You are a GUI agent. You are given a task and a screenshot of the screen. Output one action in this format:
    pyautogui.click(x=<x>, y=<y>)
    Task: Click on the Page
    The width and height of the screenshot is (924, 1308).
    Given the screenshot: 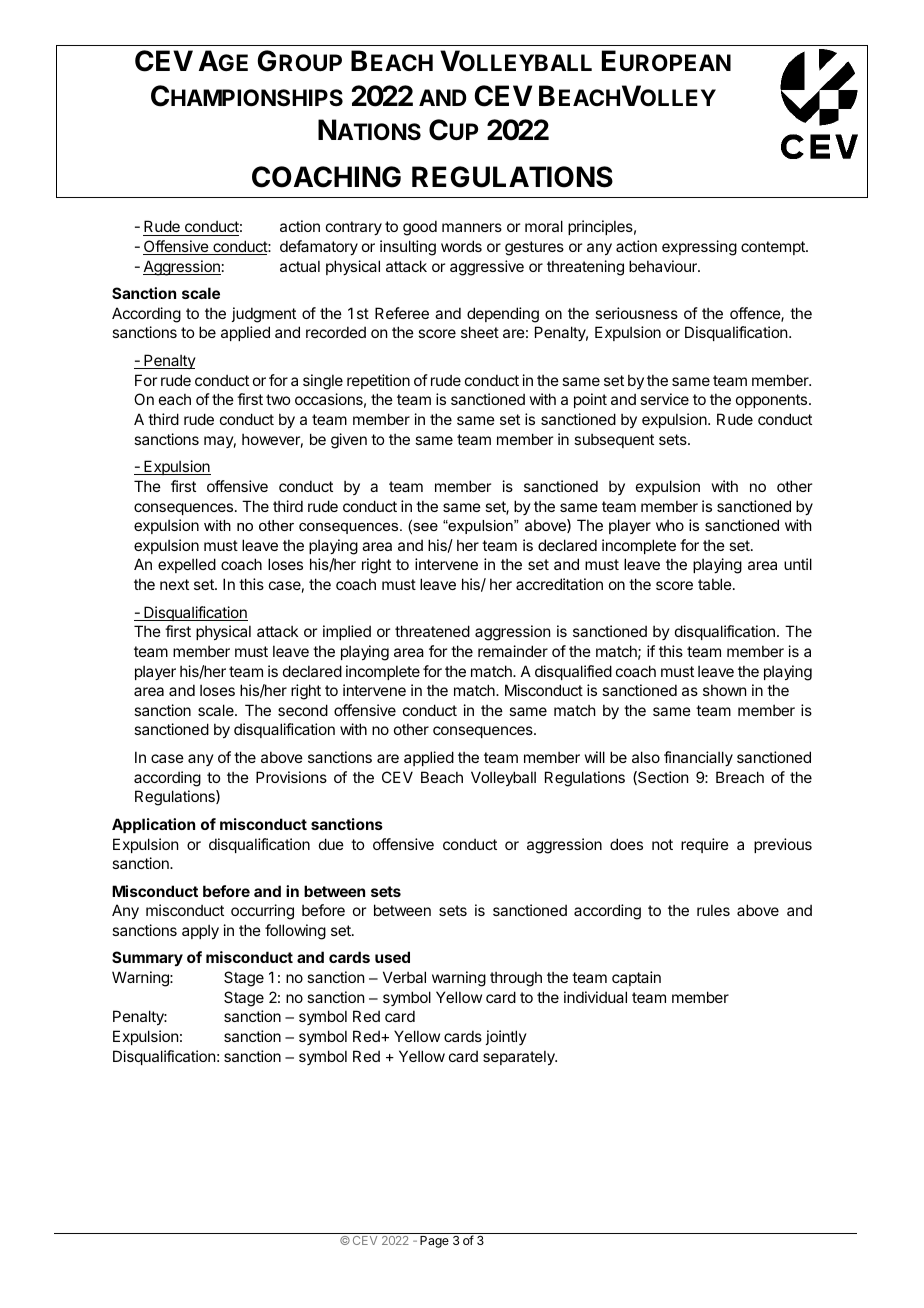 What is the action you would take?
    pyautogui.click(x=434, y=1242)
